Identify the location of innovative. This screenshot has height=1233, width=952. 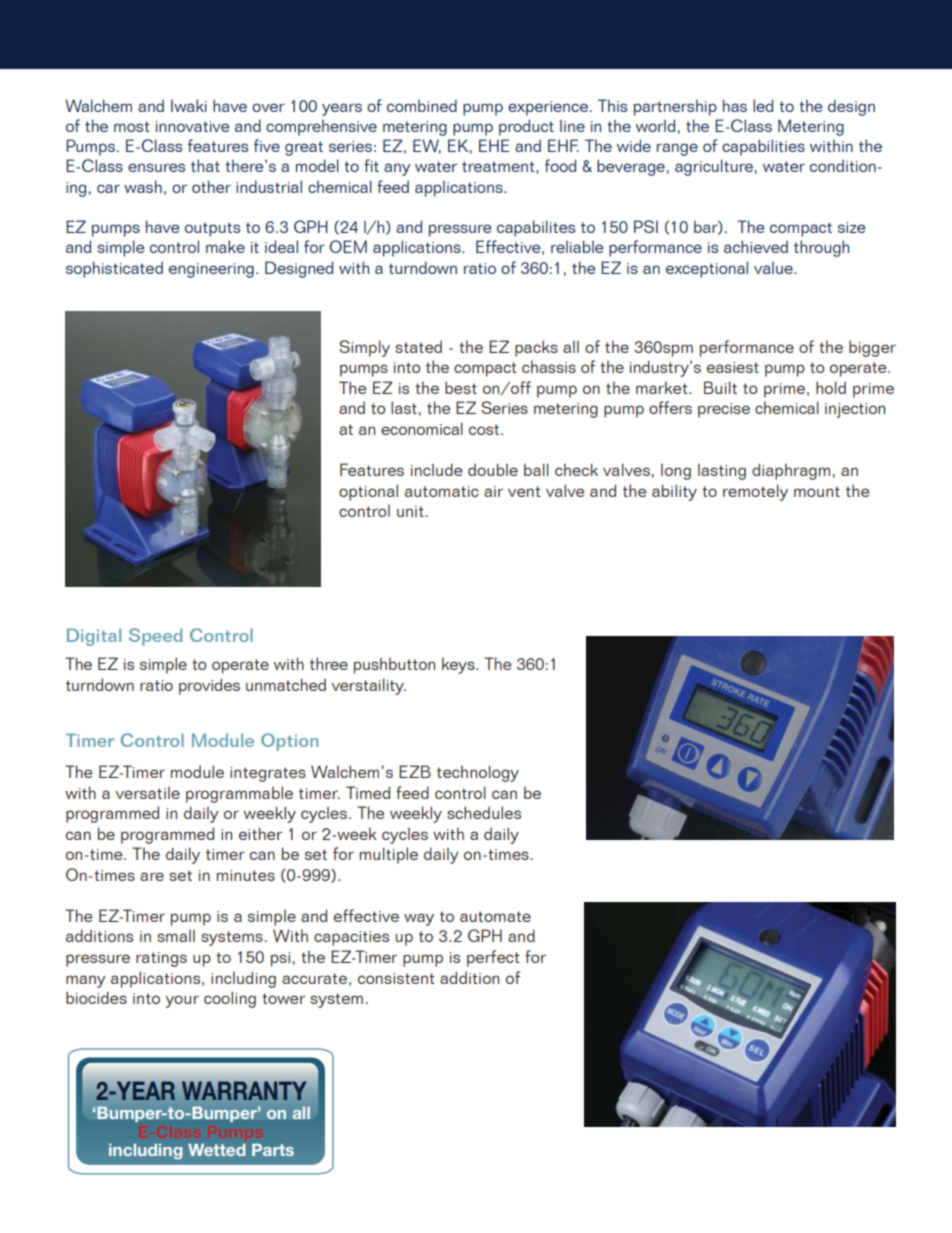
(192, 126).
